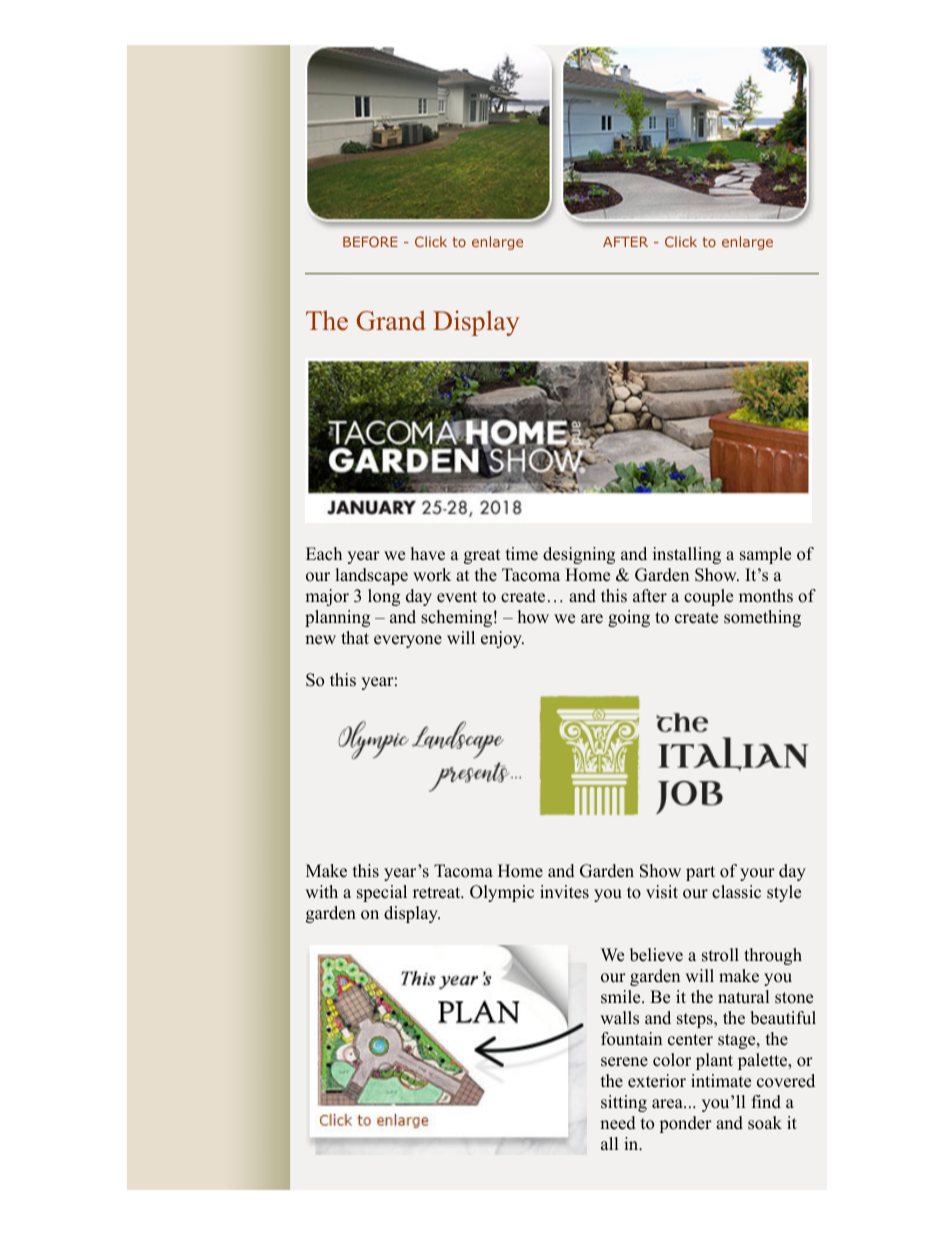  Describe the element at coordinates (391, 320) in the screenshot. I see `Grand` at that location.
